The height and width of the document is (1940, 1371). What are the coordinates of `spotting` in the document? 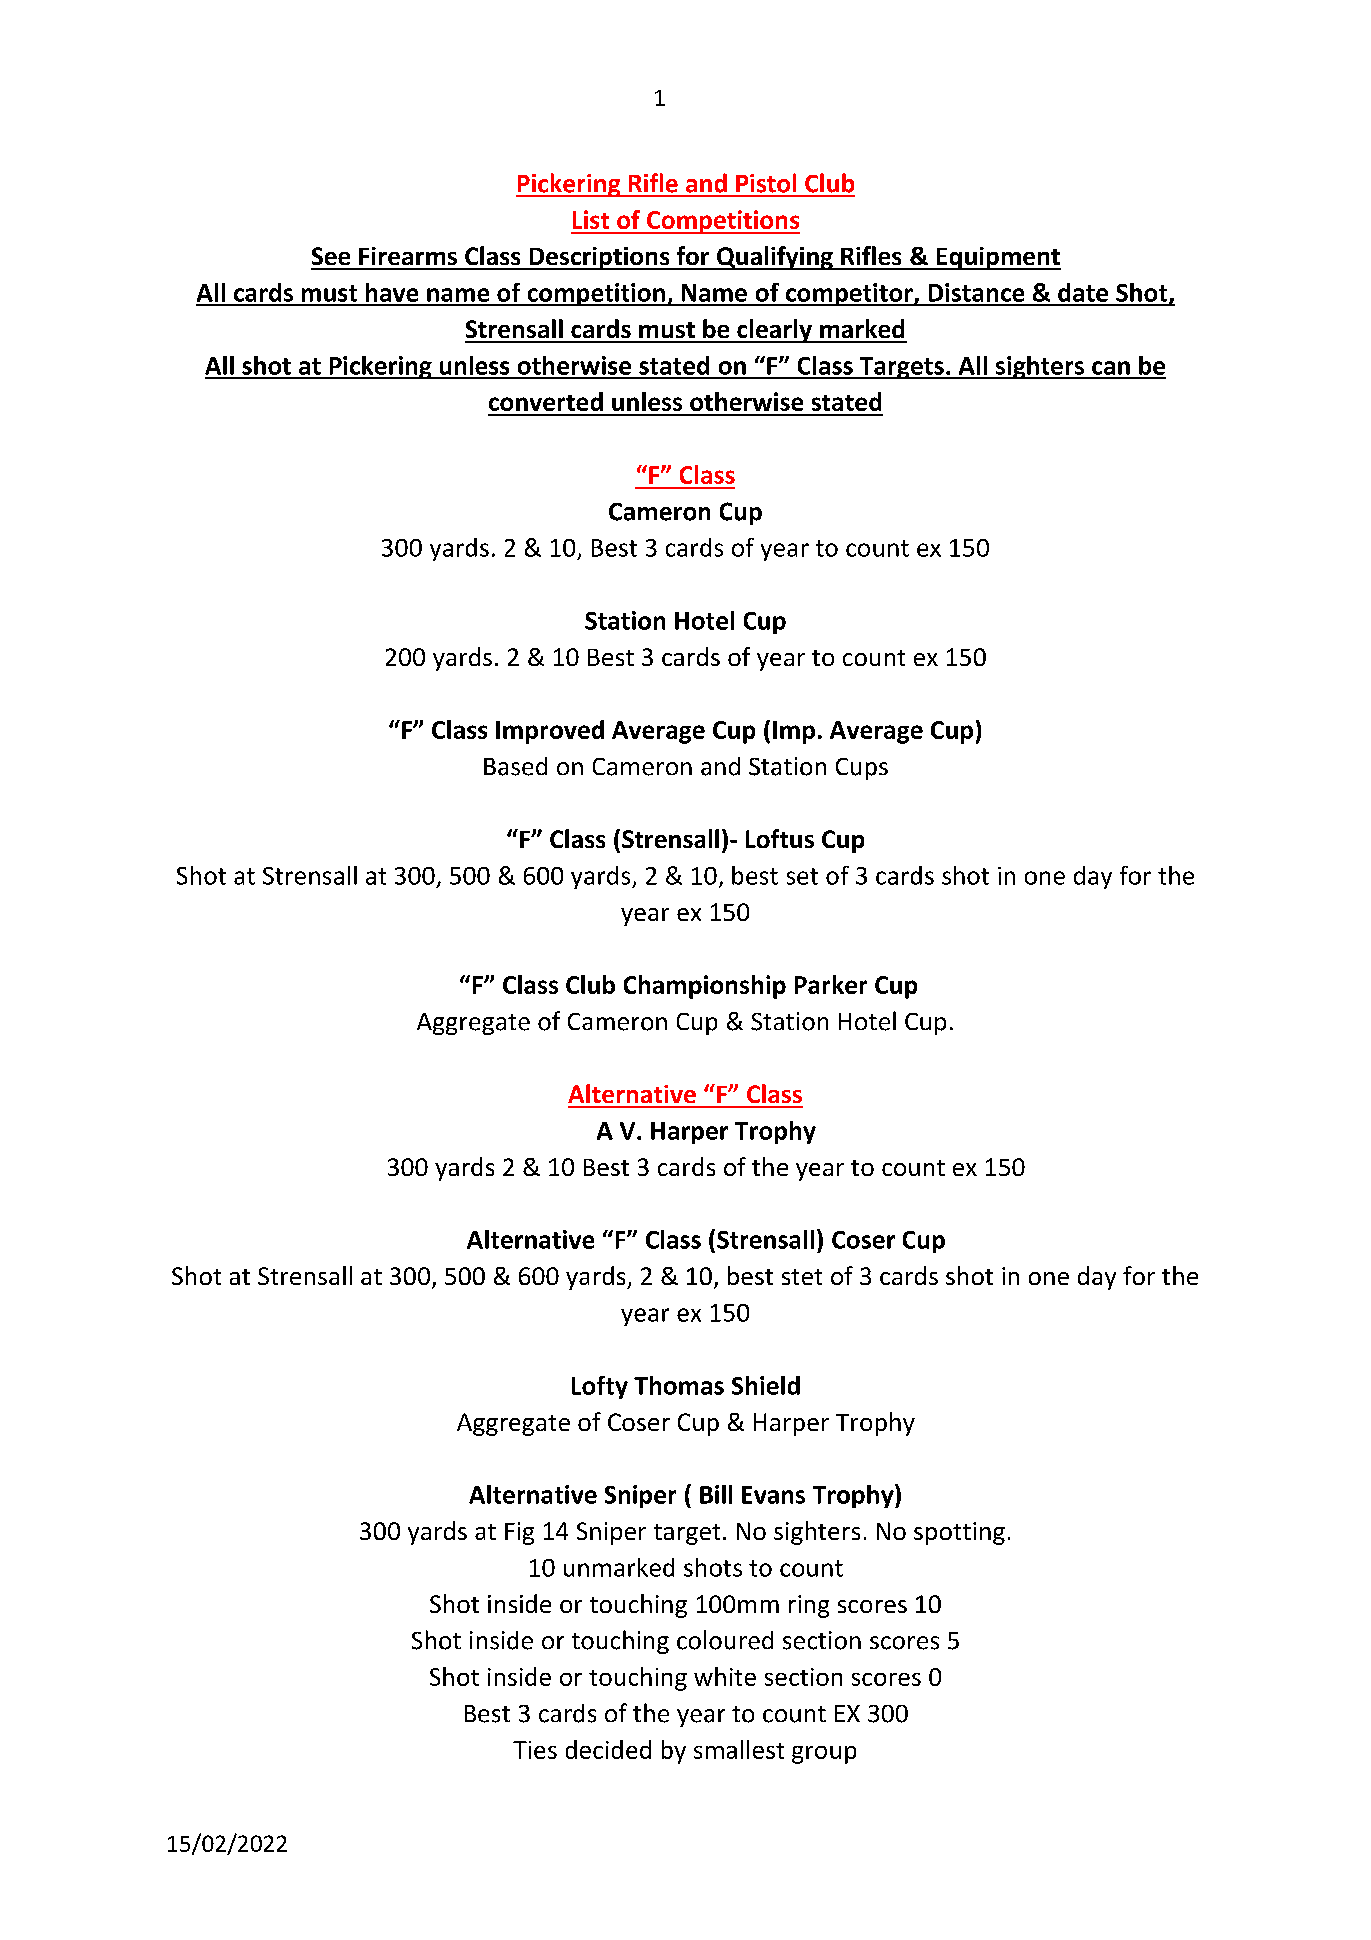 It's located at (959, 1533).
